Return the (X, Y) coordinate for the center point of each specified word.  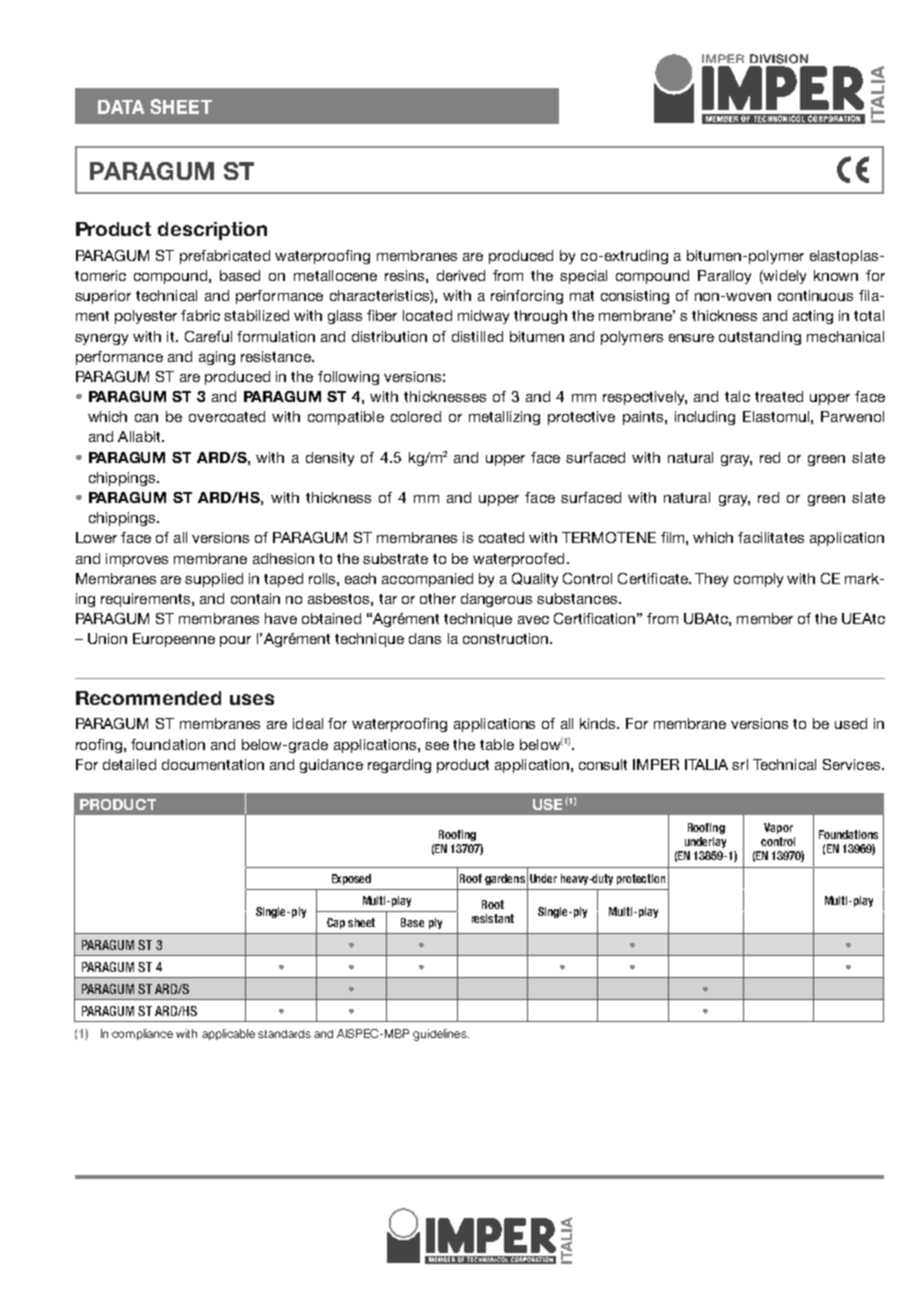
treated (779, 396)
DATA (121, 107)
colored (416, 416)
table (497, 744)
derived (461, 275)
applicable (228, 1034)
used (851, 723)
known (836, 275)
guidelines (441, 1035)
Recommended (148, 698)
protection (641, 879)
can (146, 418)
